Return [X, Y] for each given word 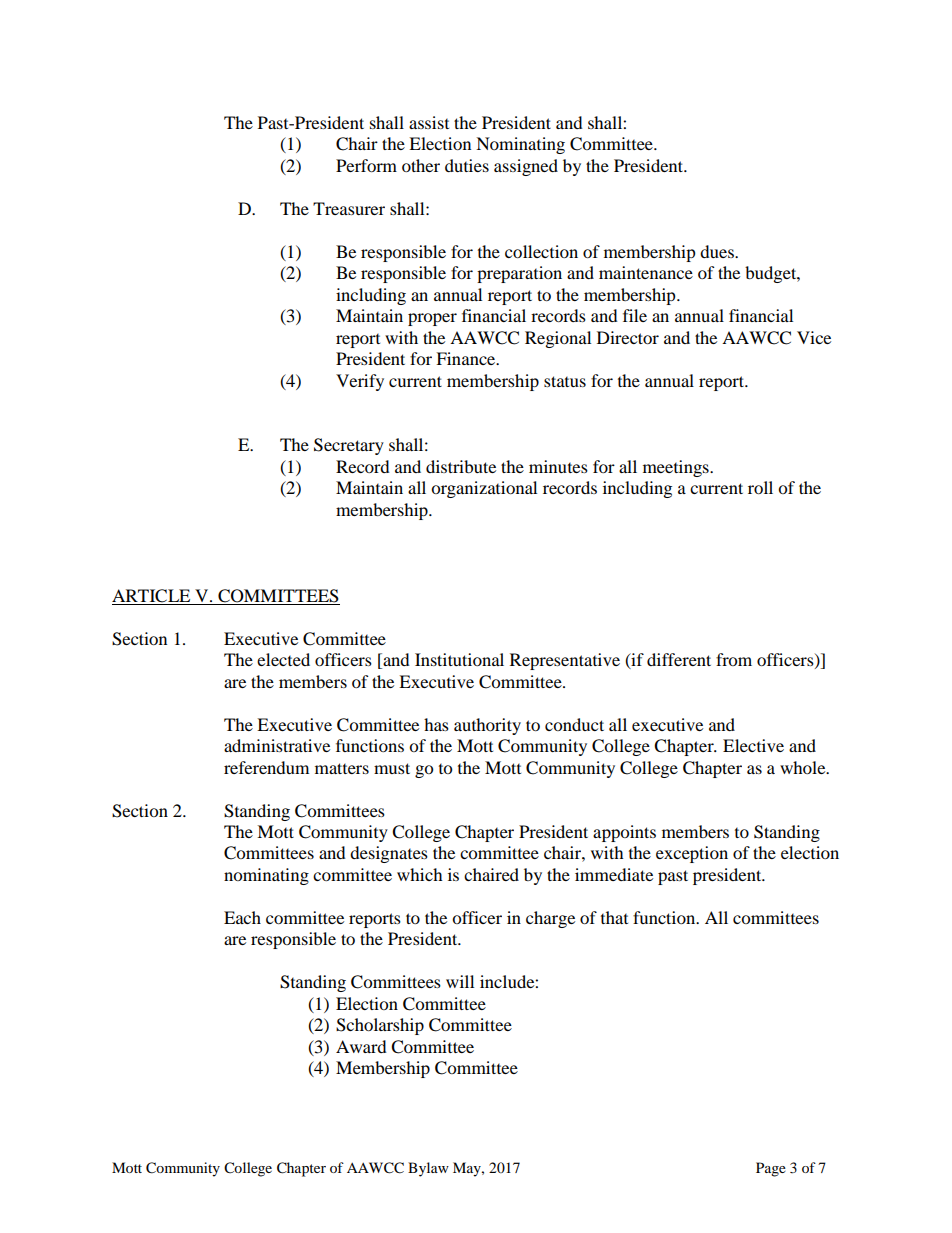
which [420, 874]
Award [361, 1046]
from [734, 659]
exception [692, 854]
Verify [360, 382]
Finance [467, 358]
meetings [677, 468]
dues [718, 251]
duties [467, 165]
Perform [366, 165]
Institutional [459, 659]
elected [283, 659]
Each [242, 917]
